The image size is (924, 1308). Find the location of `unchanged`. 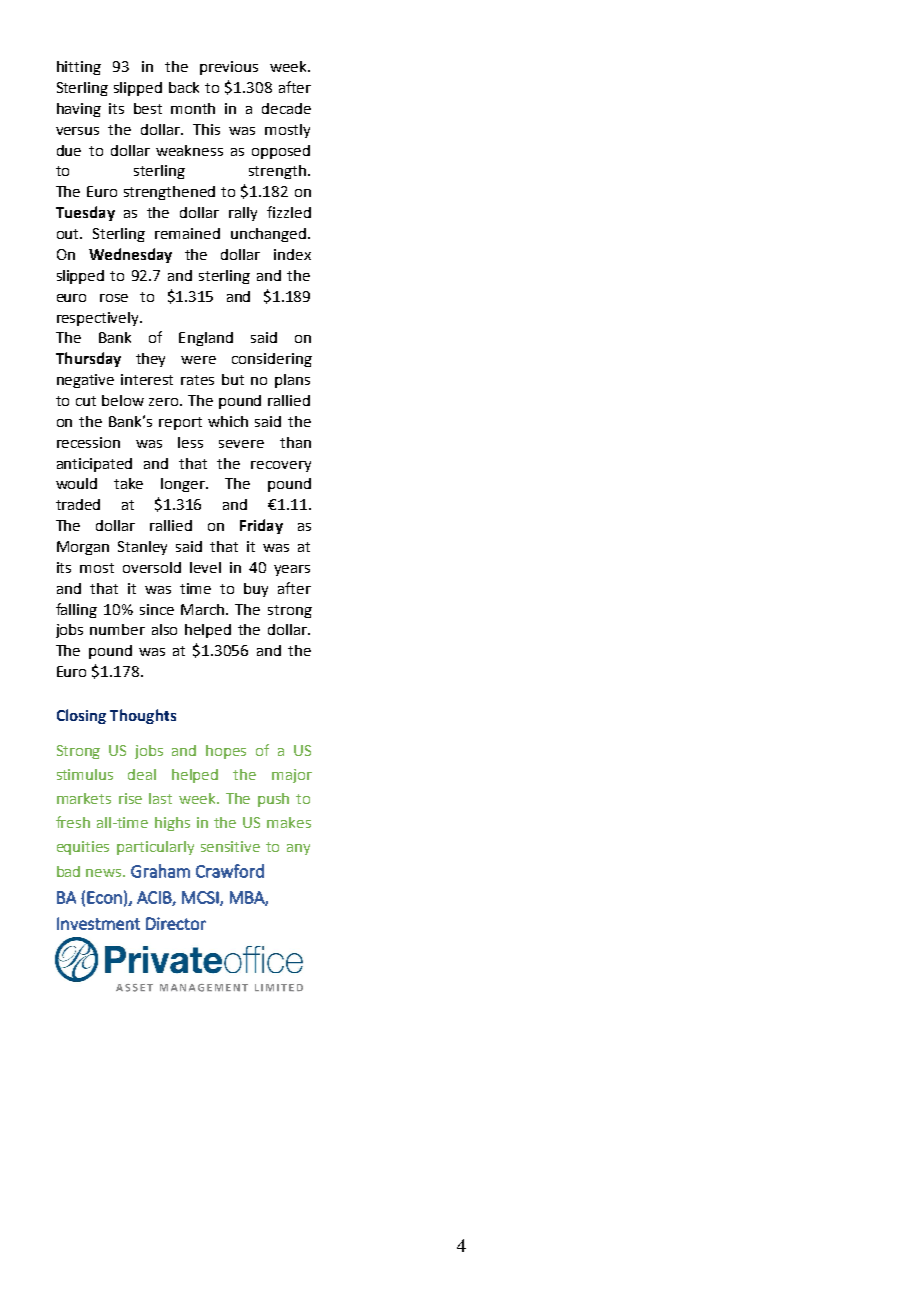

unchanged is located at coordinates (268, 235).
